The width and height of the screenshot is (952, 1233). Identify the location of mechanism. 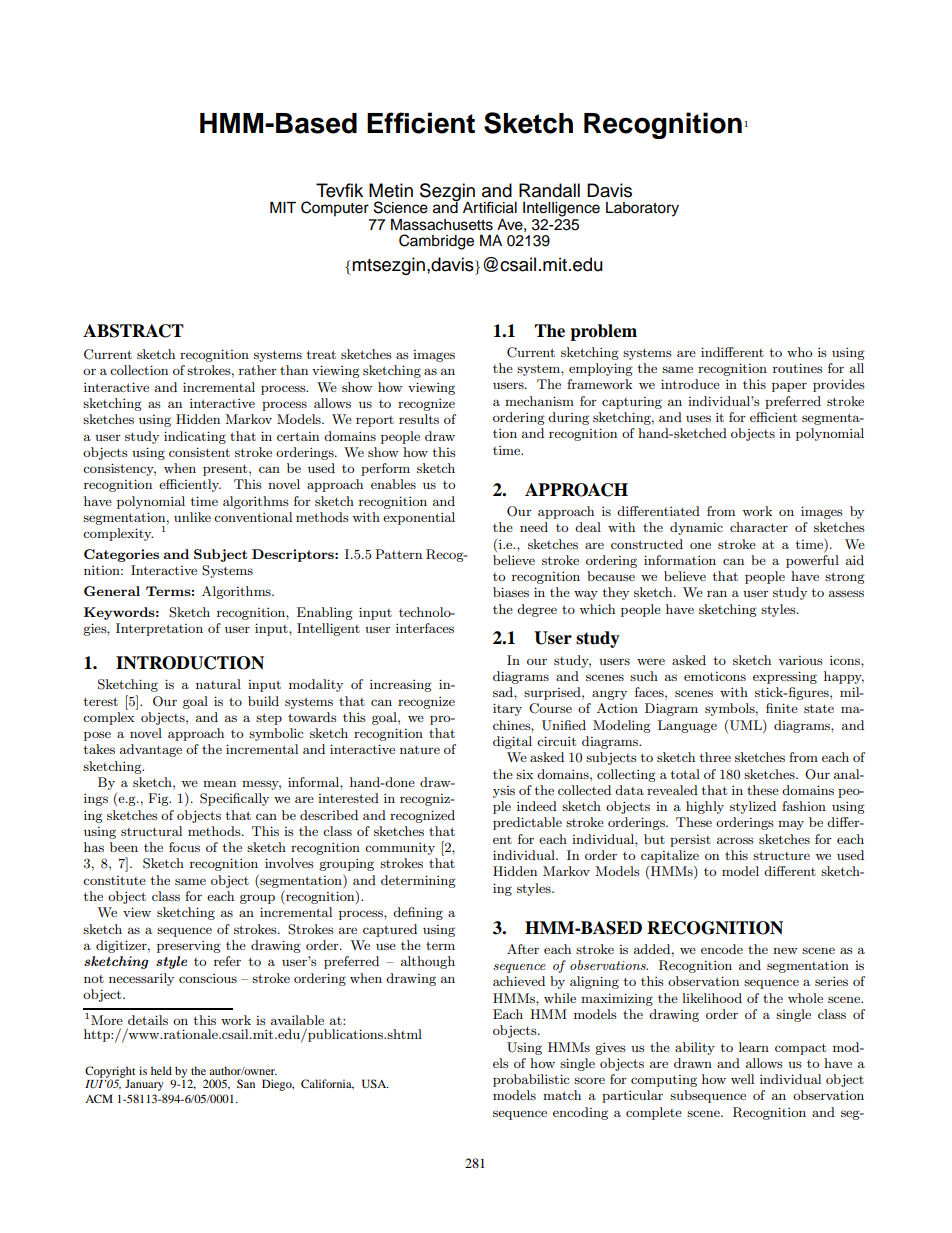
(539, 401).
